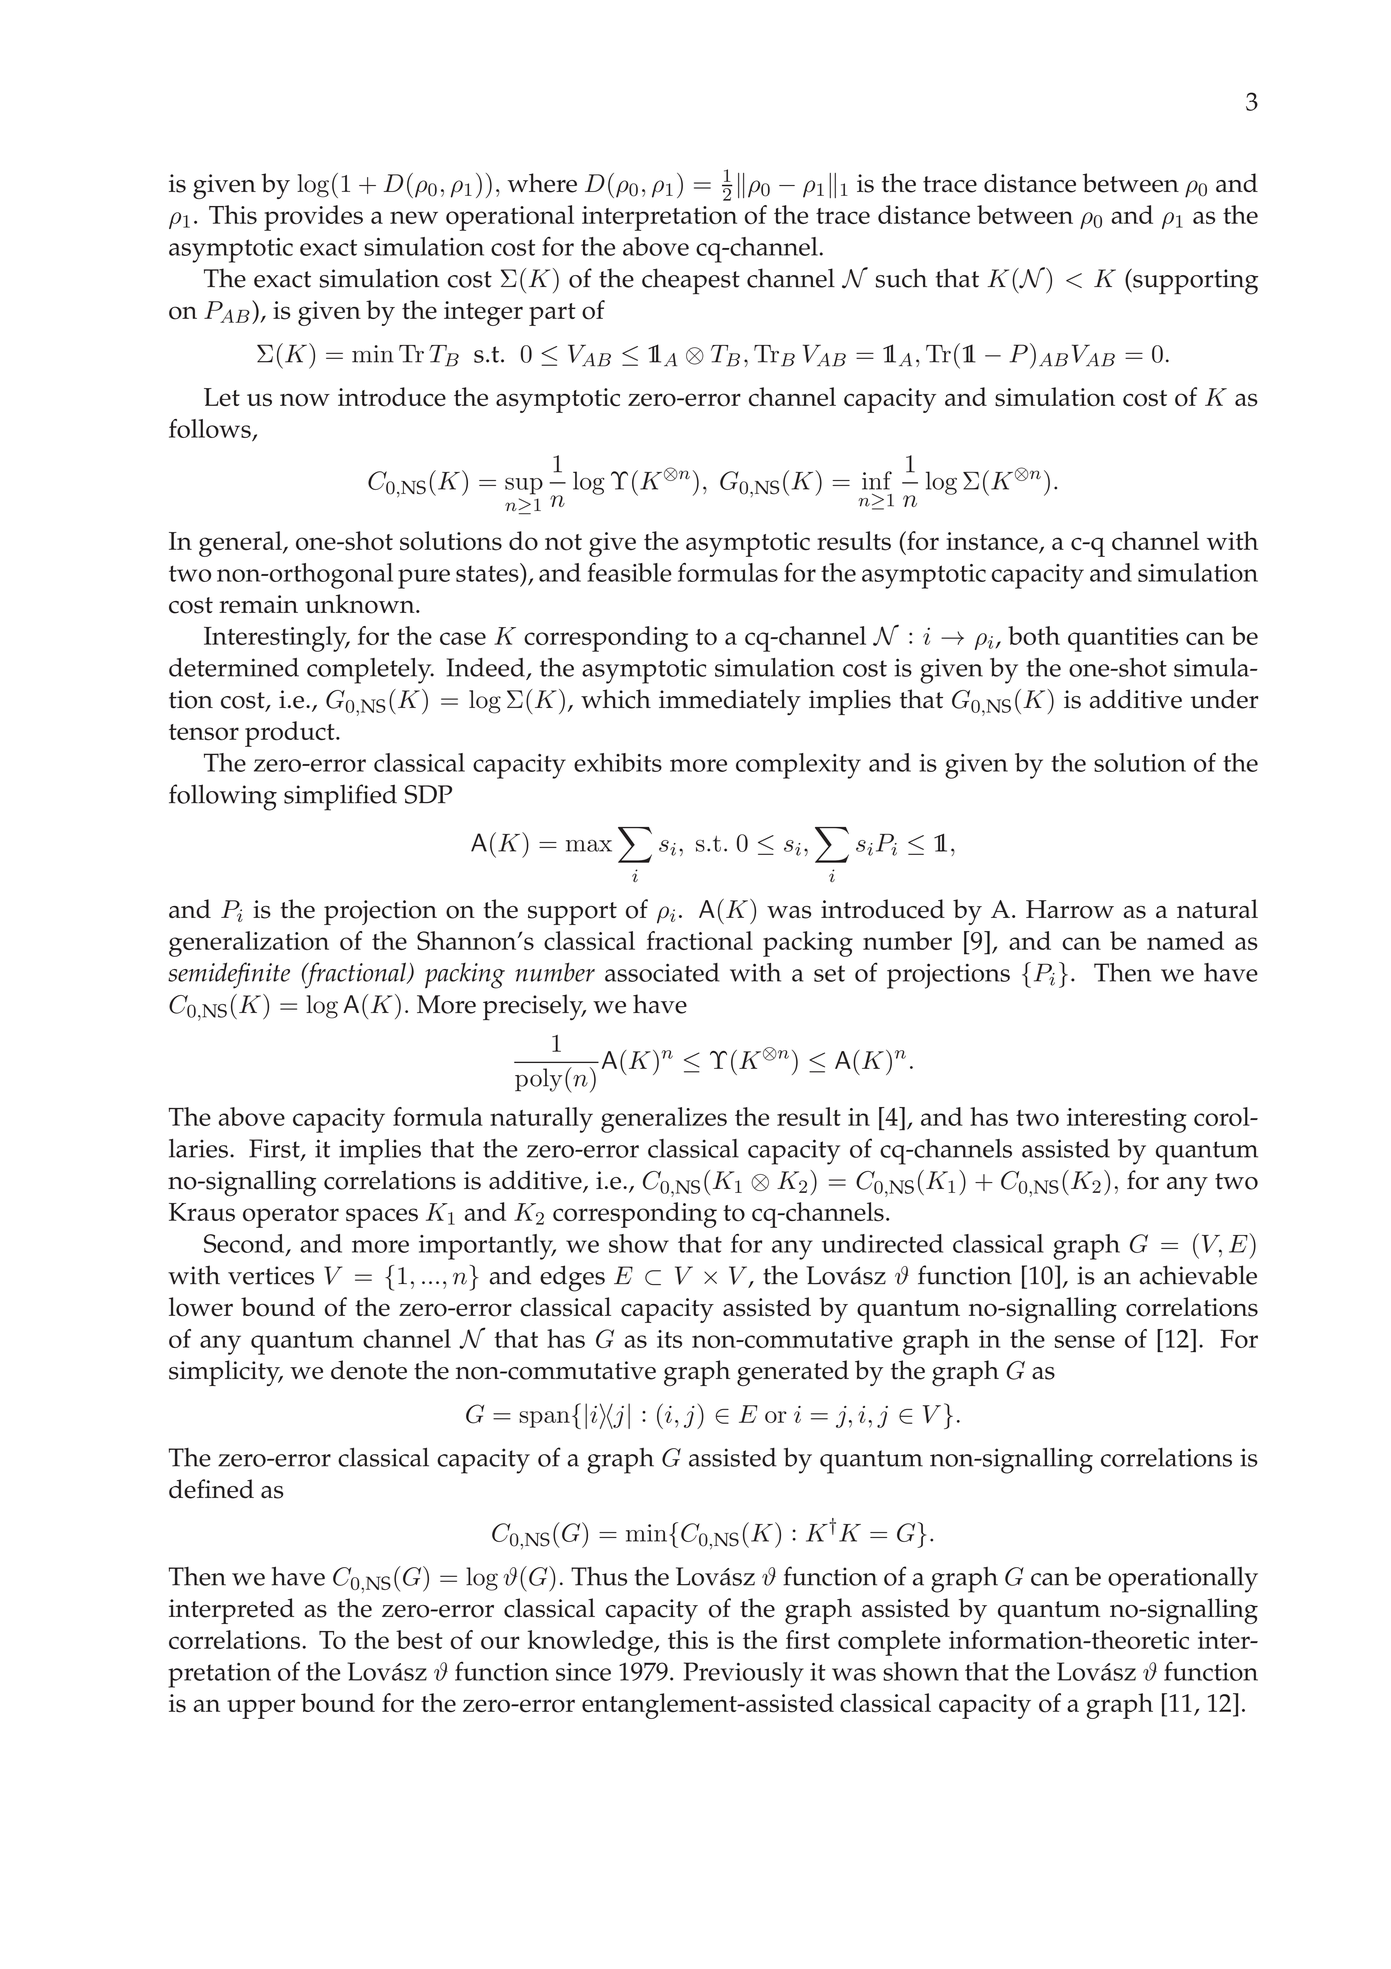 The image size is (1391, 1969). Describe the element at coordinates (313, 218) in the screenshot. I see `provides` at that location.
